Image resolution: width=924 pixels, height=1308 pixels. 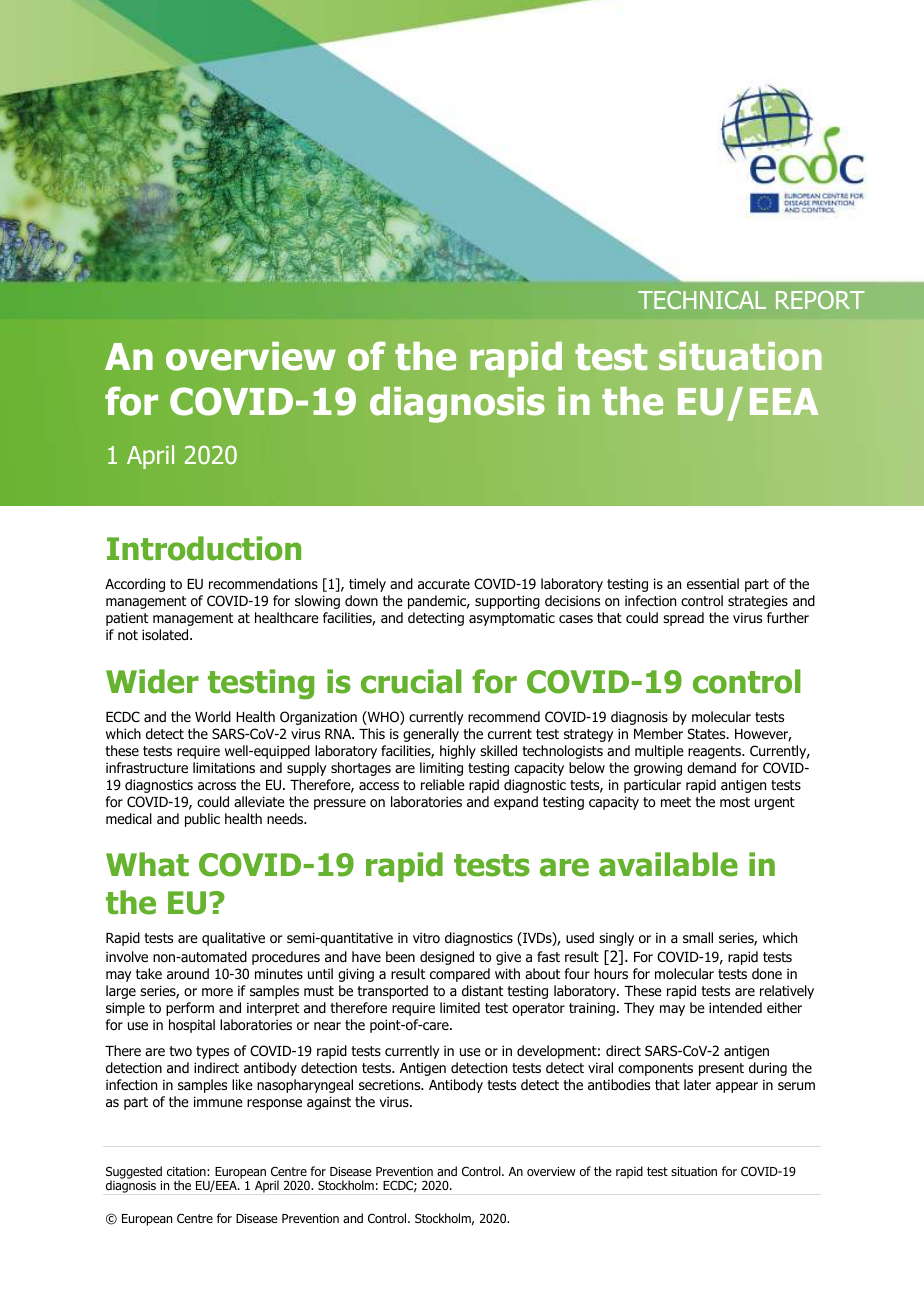 I want to click on immune, so click(x=218, y=1101).
